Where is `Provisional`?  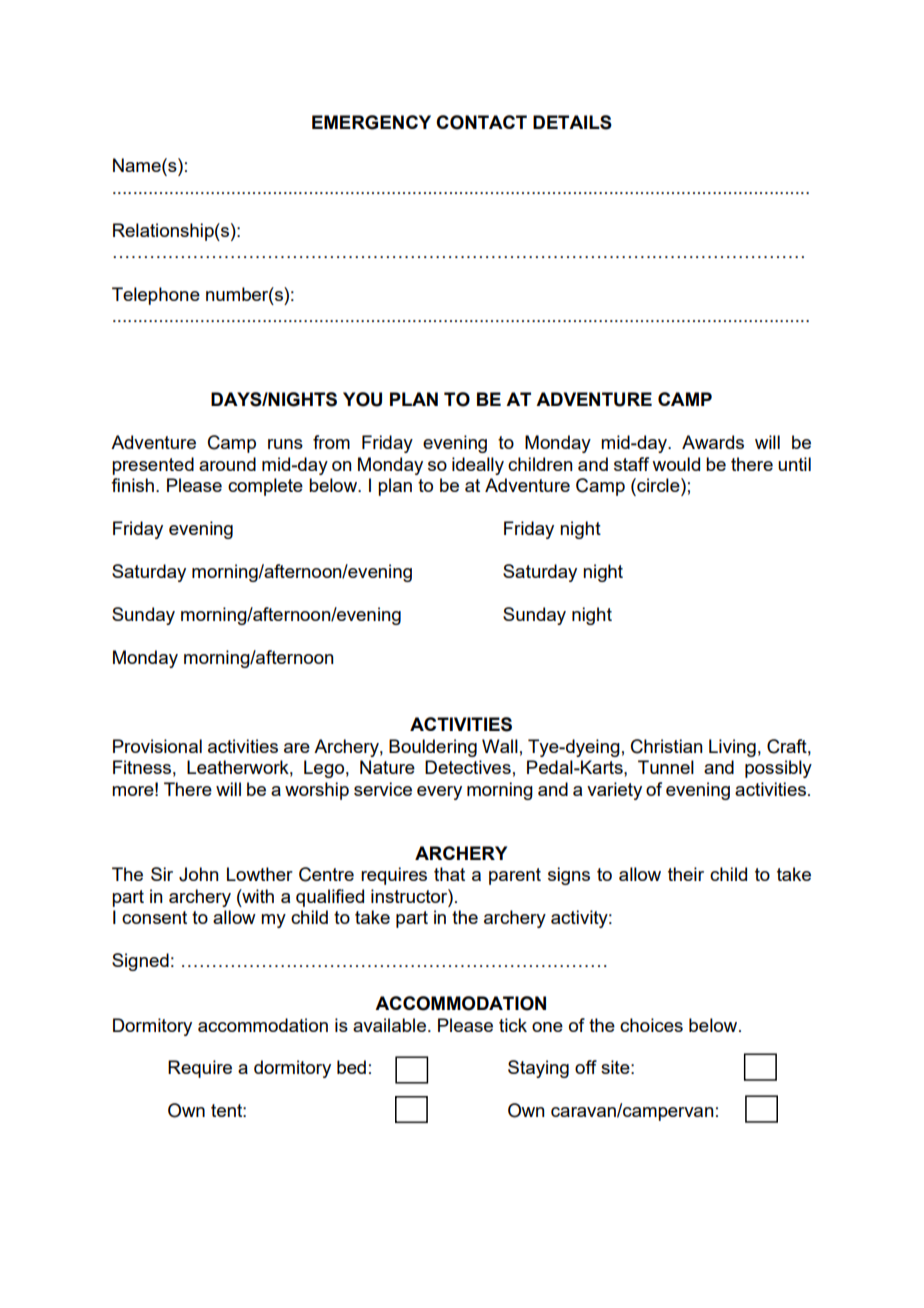 Provisional is located at coordinates (157, 746).
